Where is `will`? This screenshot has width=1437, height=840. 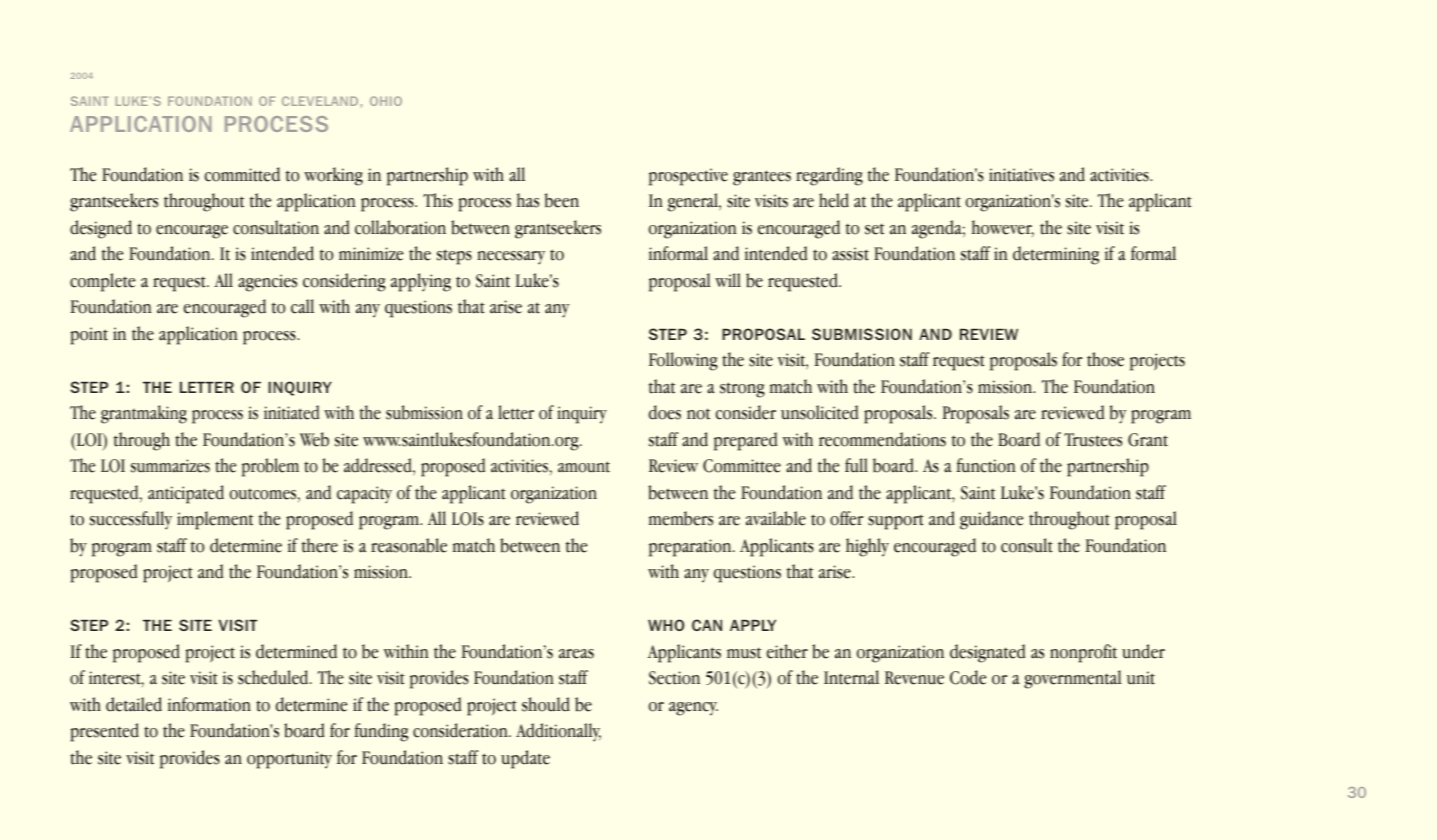
will is located at coordinates (728, 280).
